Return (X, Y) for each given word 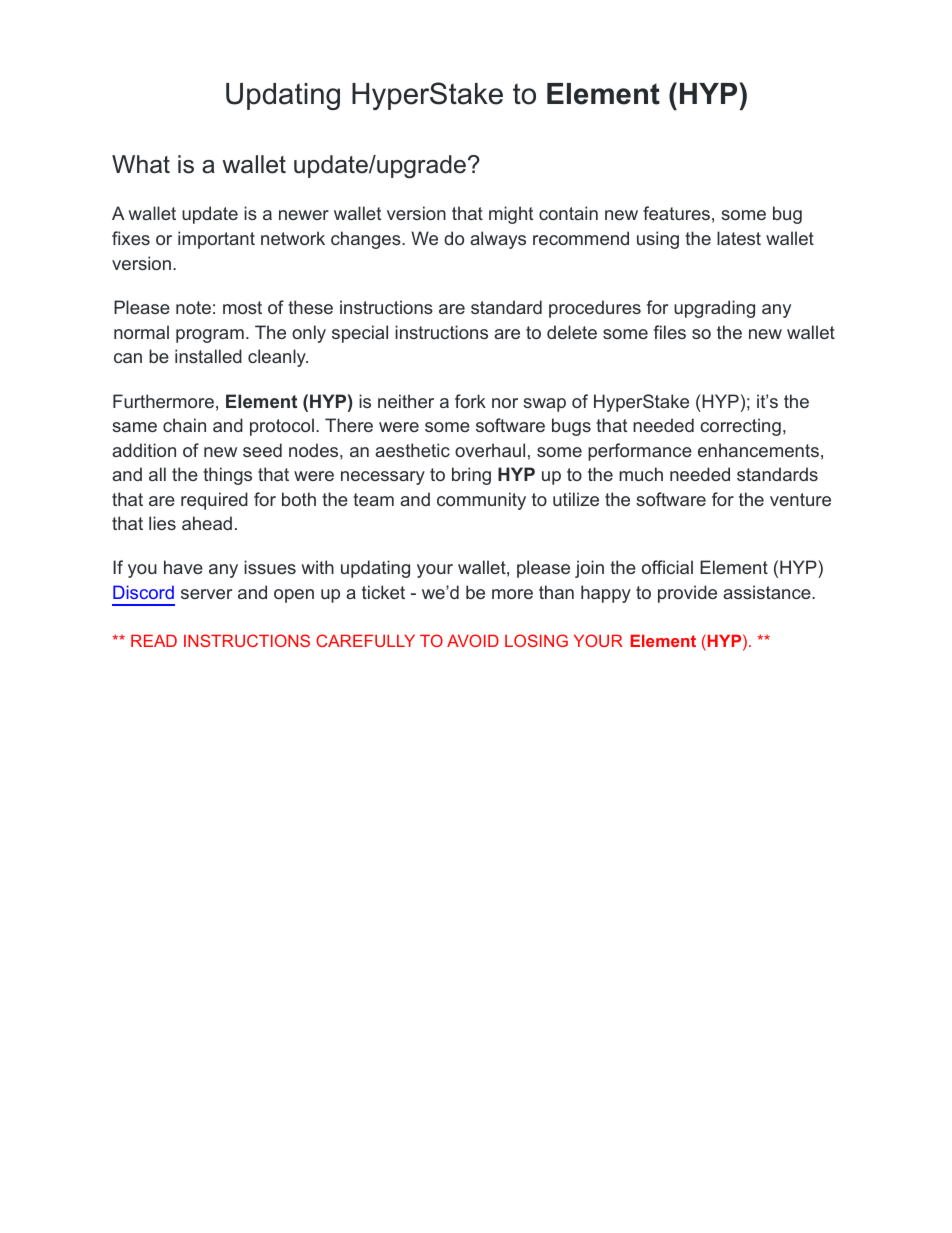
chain (184, 425)
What (141, 164)
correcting (740, 427)
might (511, 215)
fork (470, 401)
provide (687, 594)
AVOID (473, 640)
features (676, 213)
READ (154, 641)
